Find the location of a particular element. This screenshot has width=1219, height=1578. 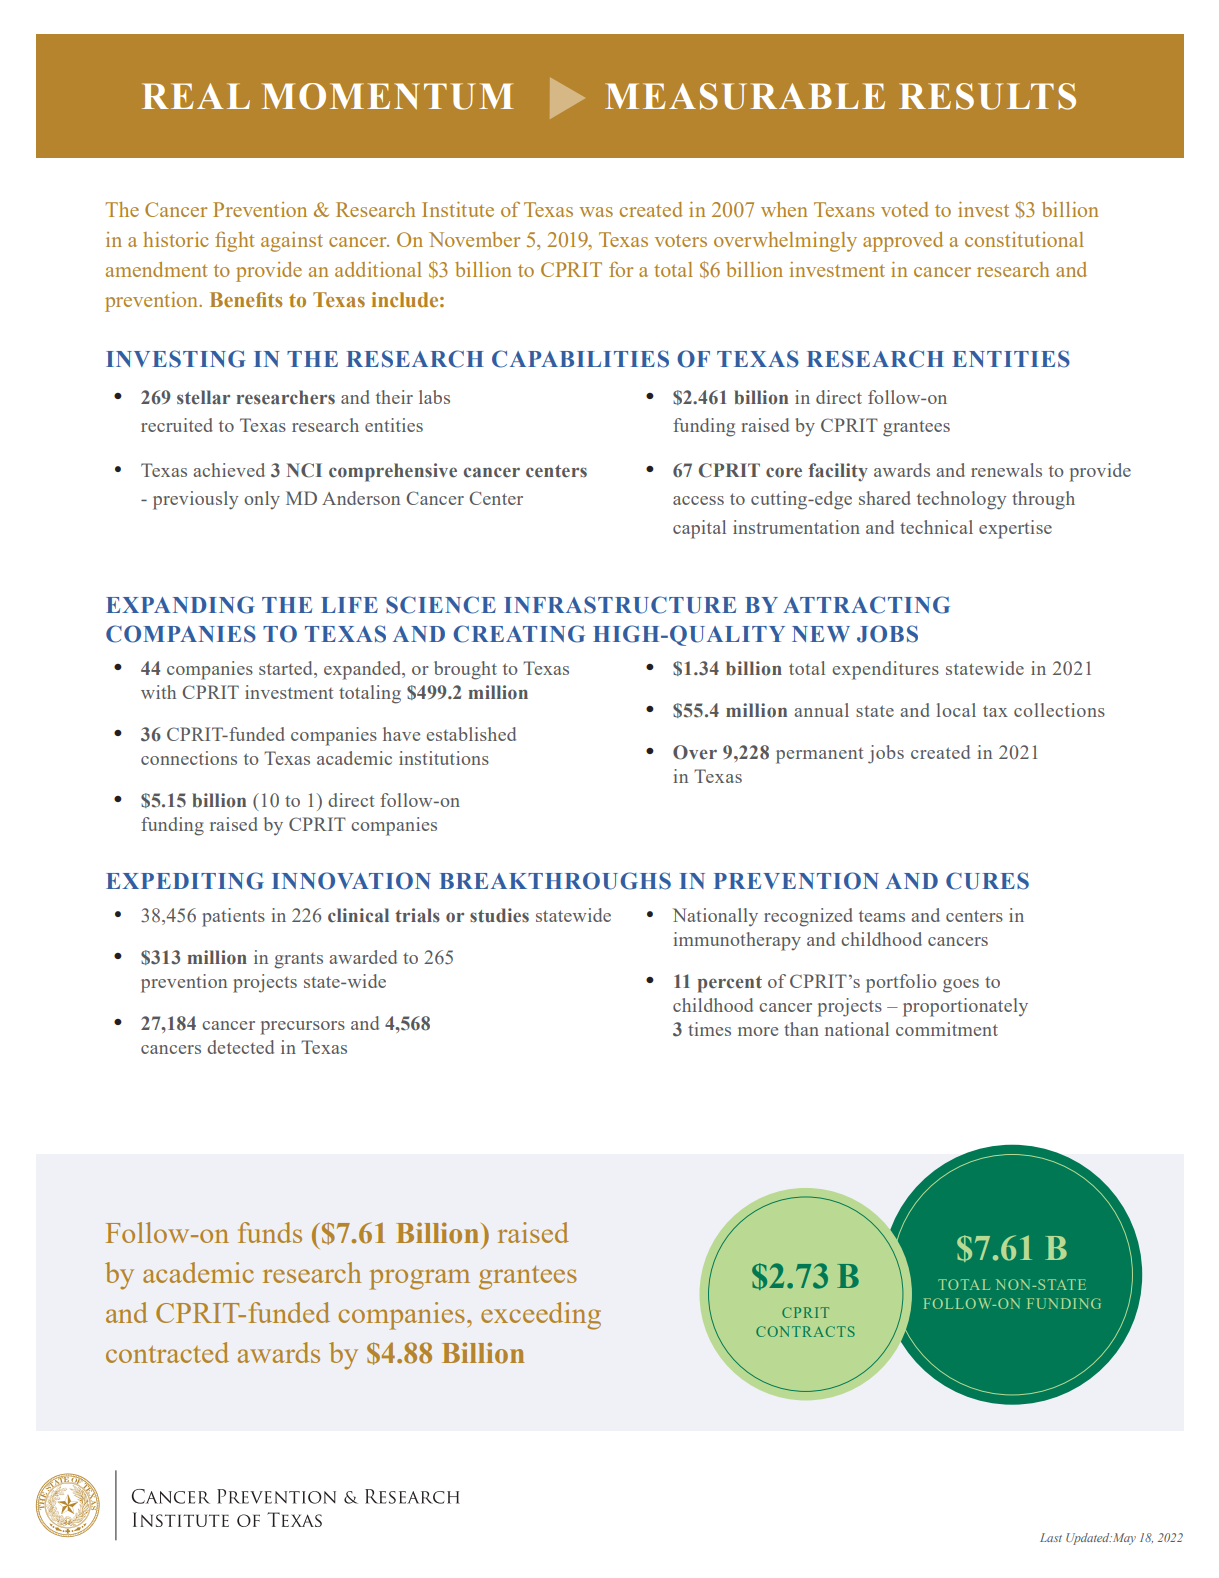

REAL is located at coordinates (196, 96).
